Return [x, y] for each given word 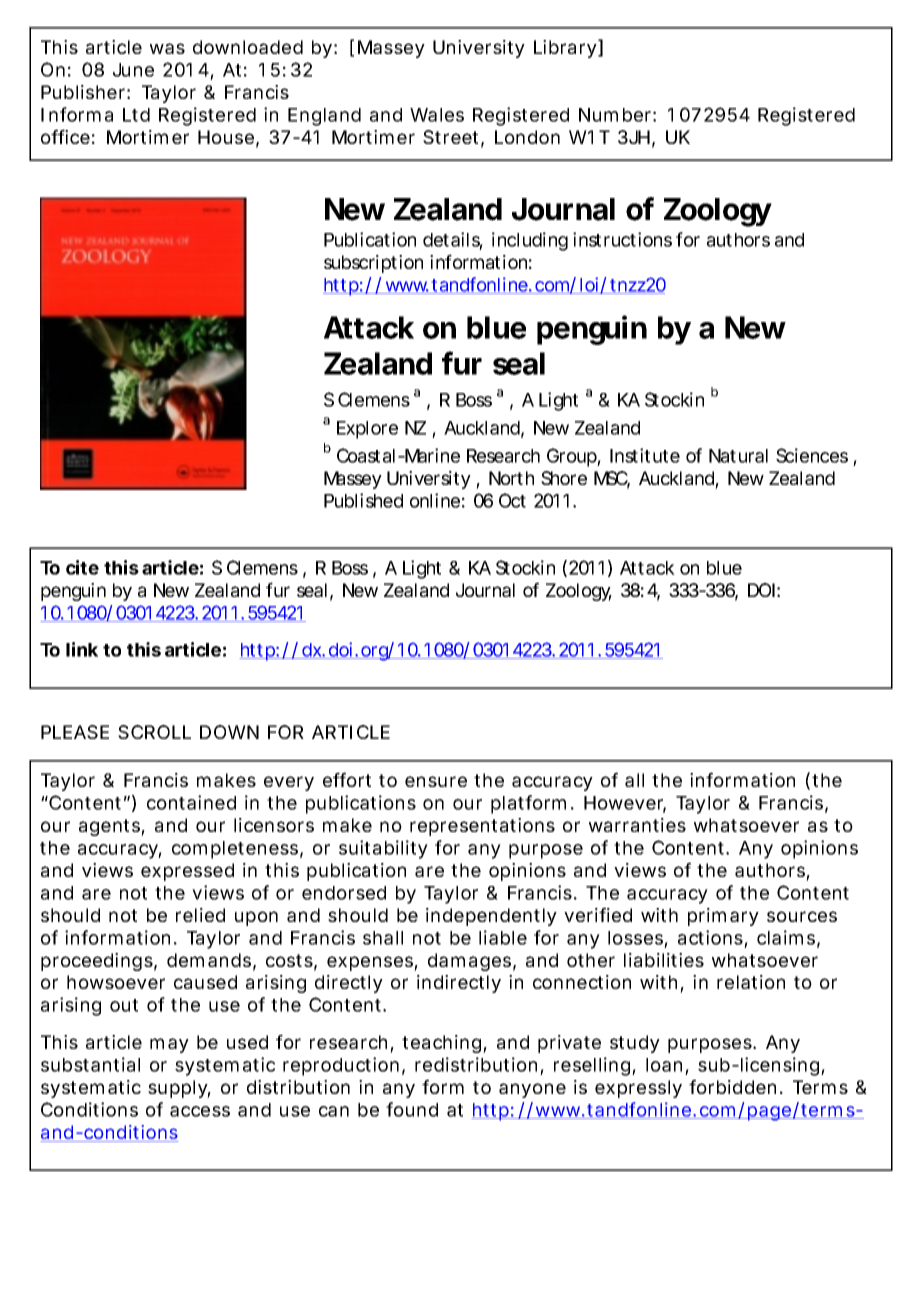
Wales [437, 115]
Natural [738, 456]
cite [82, 567]
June [133, 70]
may [169, 1045]
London [527, 137]
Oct [512, 500]
